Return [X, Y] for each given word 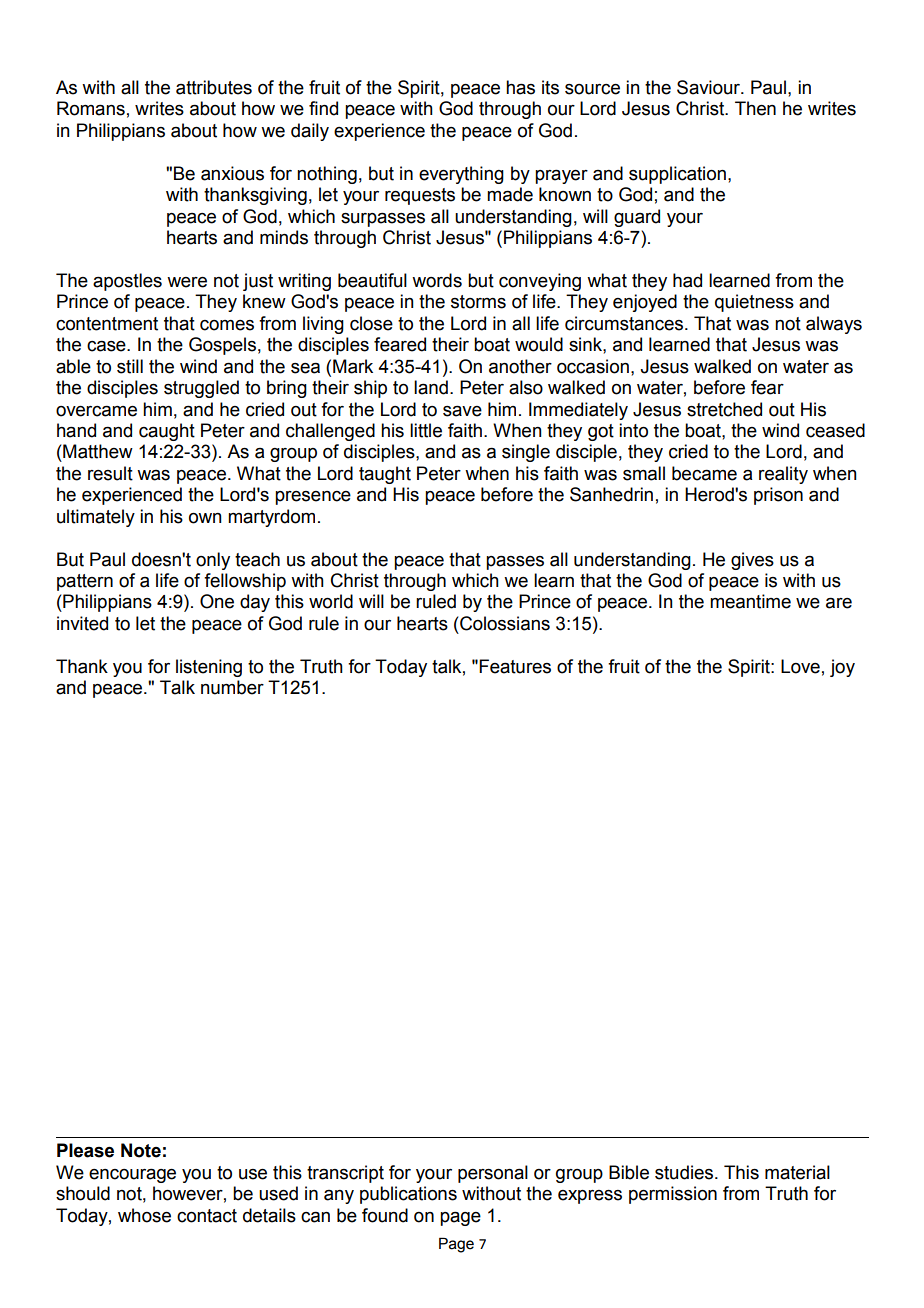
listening [209, 668]
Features [515, 666]
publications [408, 1195]
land [431, 387]
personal [493, 1174]
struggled [201, 389]
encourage [132, 1175]
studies [685, 1172]
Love [800, 666]
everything [461, 175]
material [797, 1172]
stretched [724, 409]
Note [141, 1150]
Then [755, 108]
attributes [214, 87]
